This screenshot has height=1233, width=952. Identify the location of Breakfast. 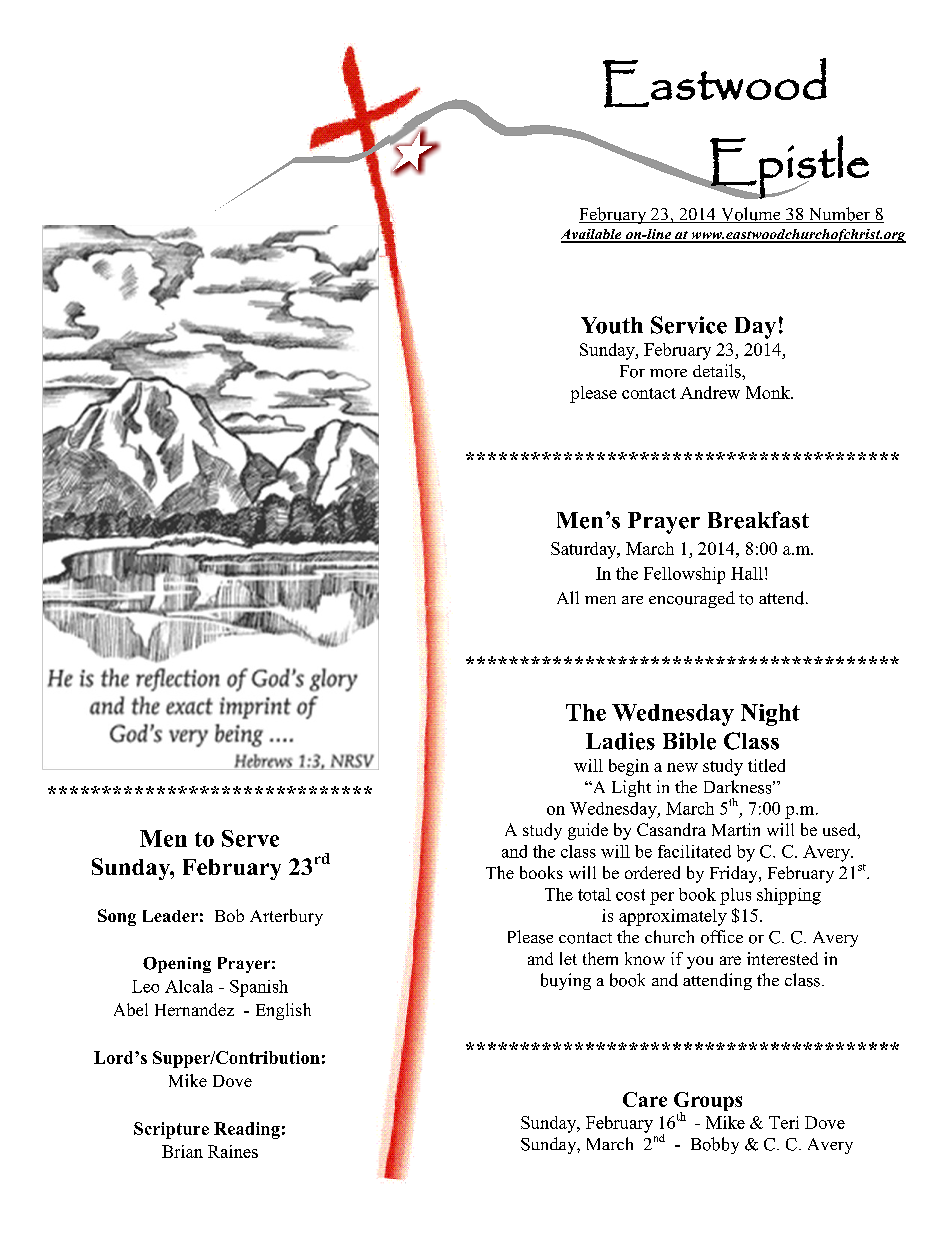
(758, 520).
